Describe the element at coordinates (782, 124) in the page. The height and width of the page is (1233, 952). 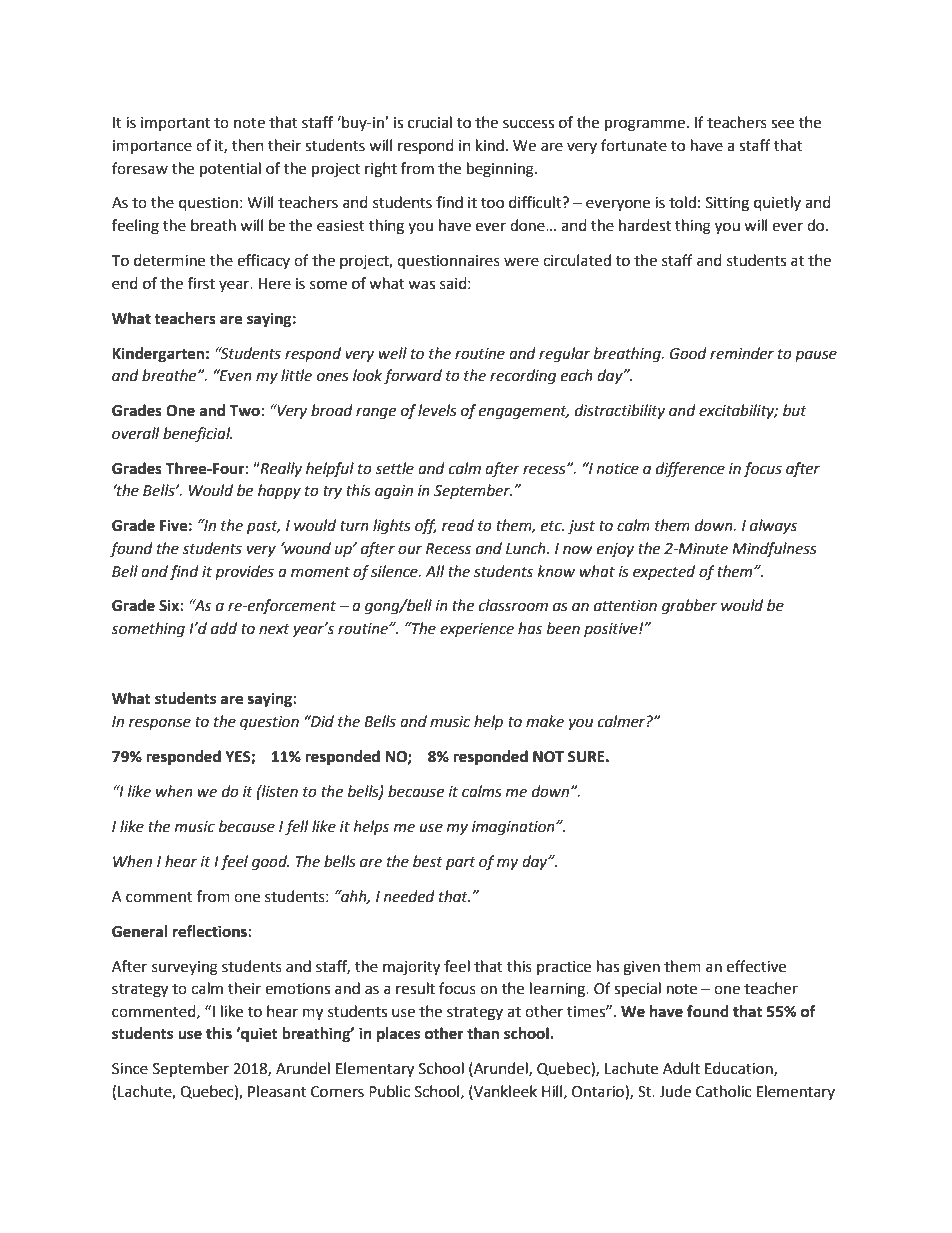
I see `see` at that location.
